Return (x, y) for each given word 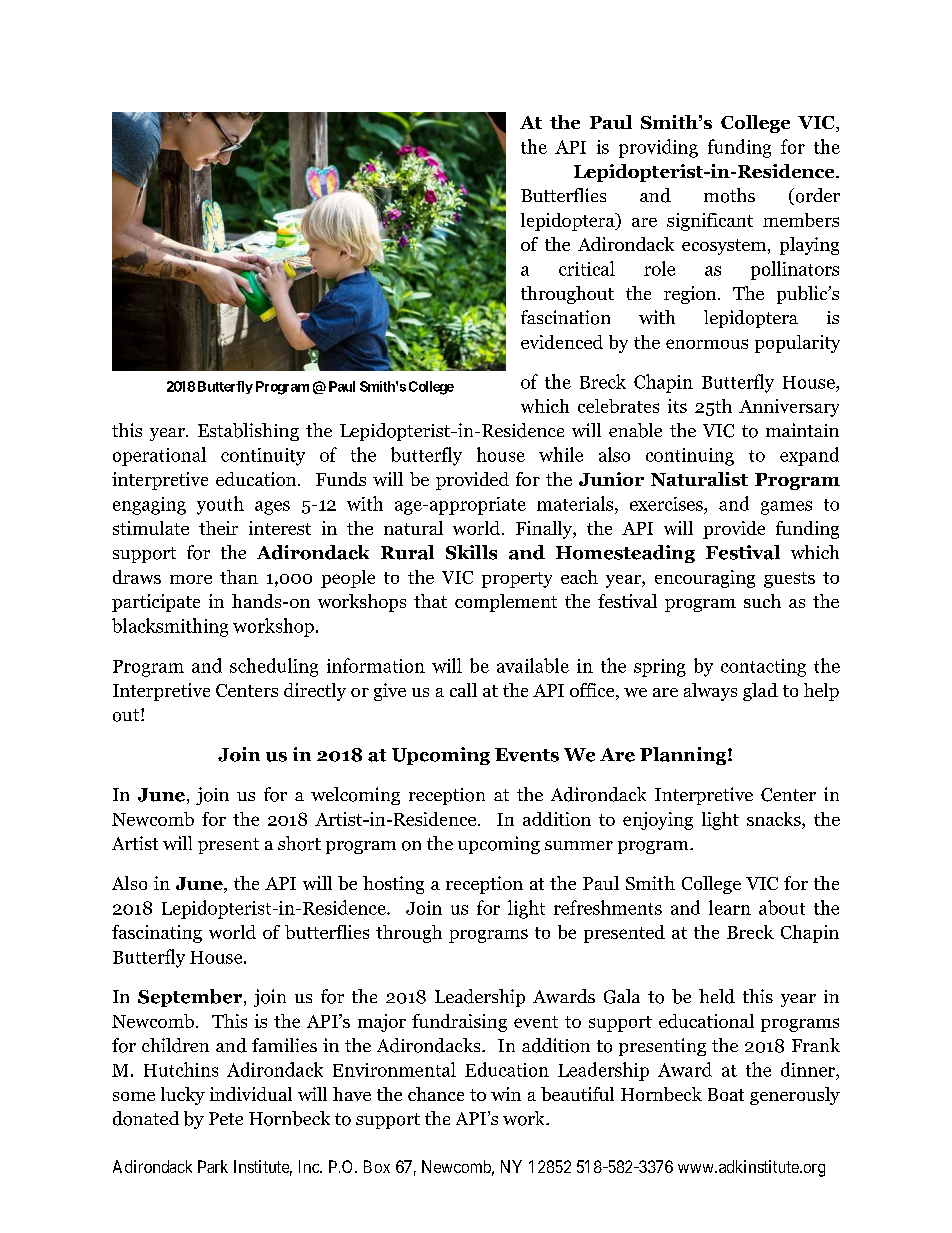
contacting (763, 668)
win (506, 1094)
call (463, 690)
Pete (226, 1118)
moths (729, 195)
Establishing (248, 432)
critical (587, 268)
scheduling (274, 667)
